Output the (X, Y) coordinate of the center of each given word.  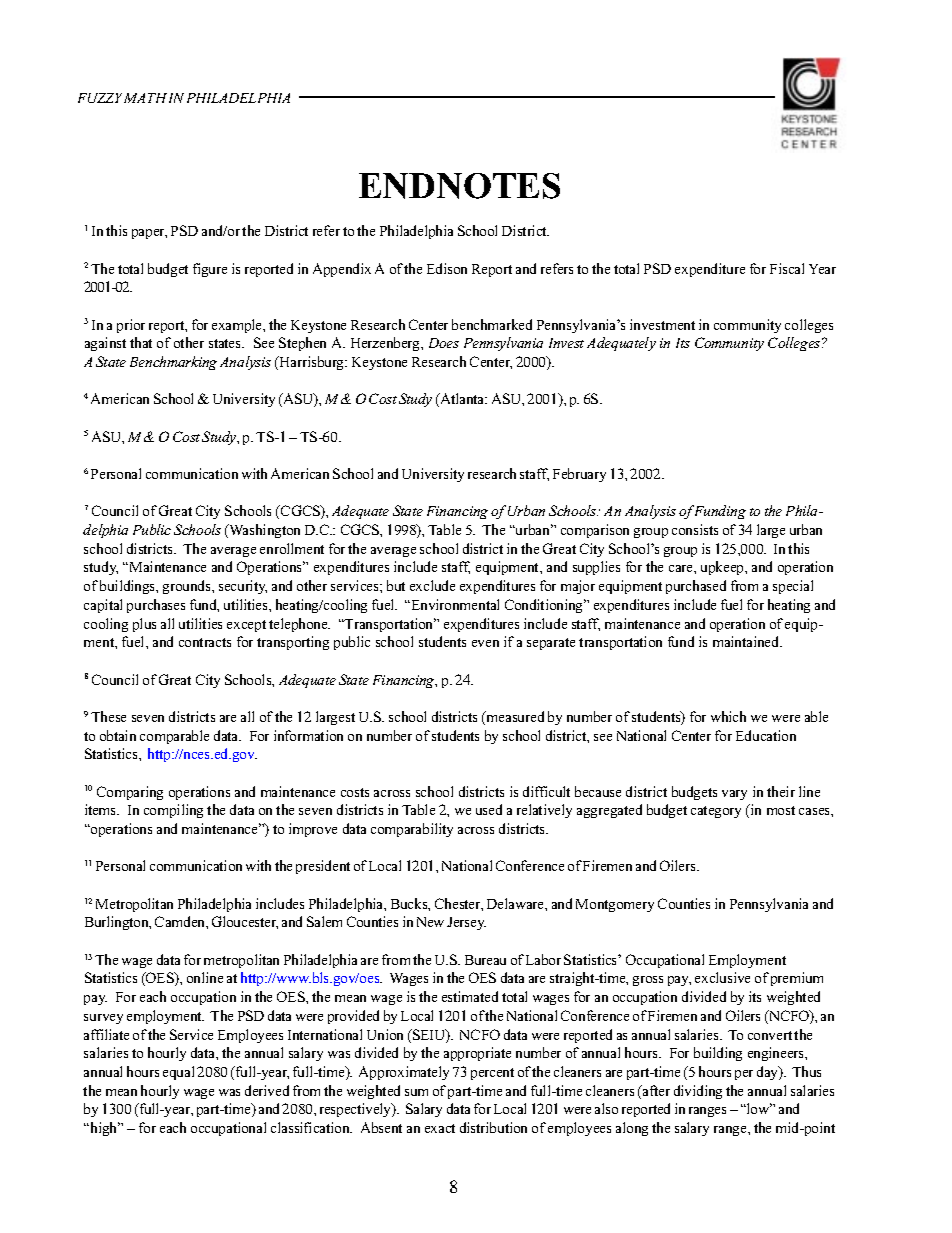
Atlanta (462, 400)
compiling (173, 811)
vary (734, 795)
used (489, 809)
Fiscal (787, 268)
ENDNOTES (459, 186)
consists (695, 529)
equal (178, 1073)
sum (416, 1092)
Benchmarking (173, 363)
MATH (145, 98)
